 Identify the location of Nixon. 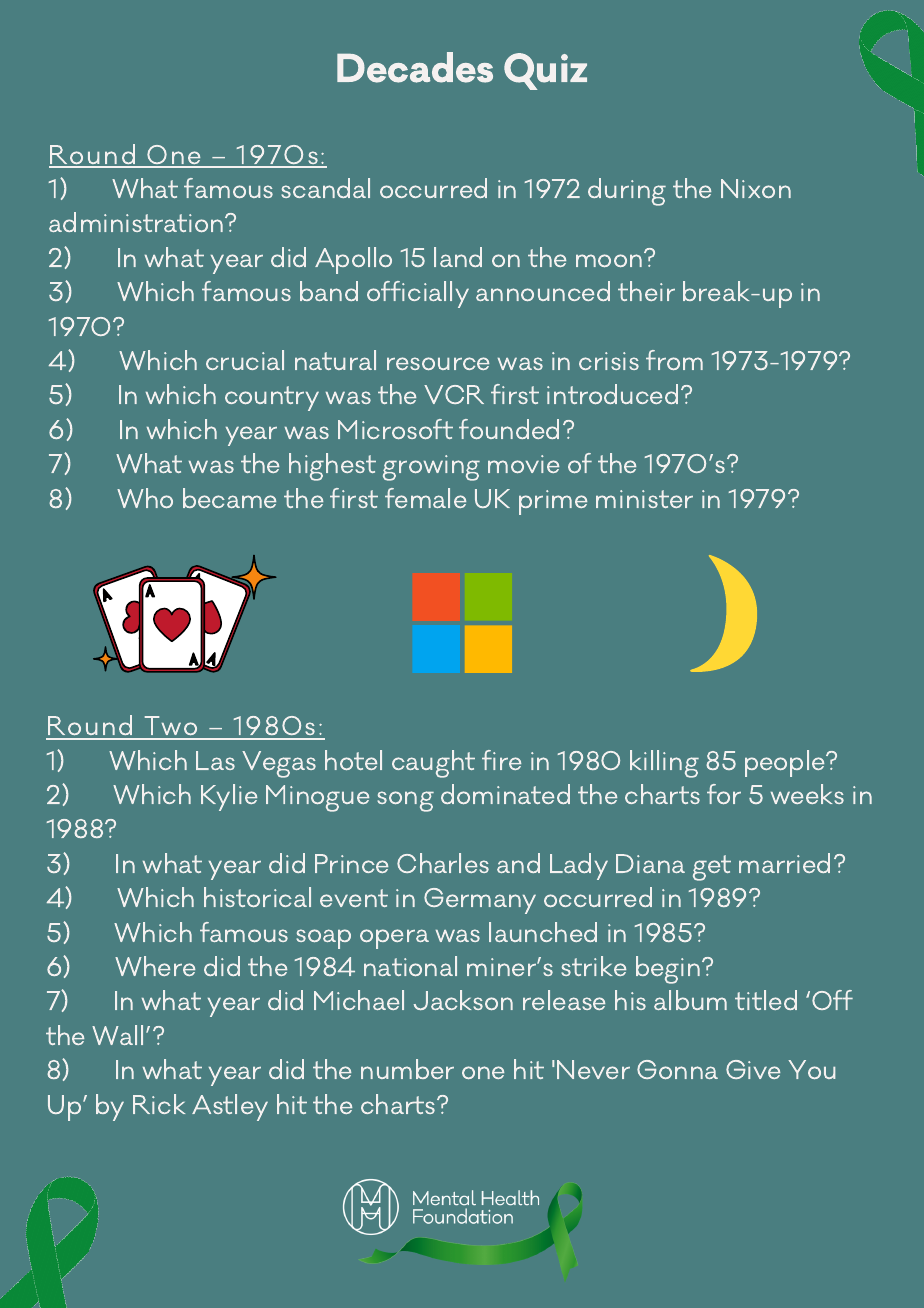
(756, 188).
